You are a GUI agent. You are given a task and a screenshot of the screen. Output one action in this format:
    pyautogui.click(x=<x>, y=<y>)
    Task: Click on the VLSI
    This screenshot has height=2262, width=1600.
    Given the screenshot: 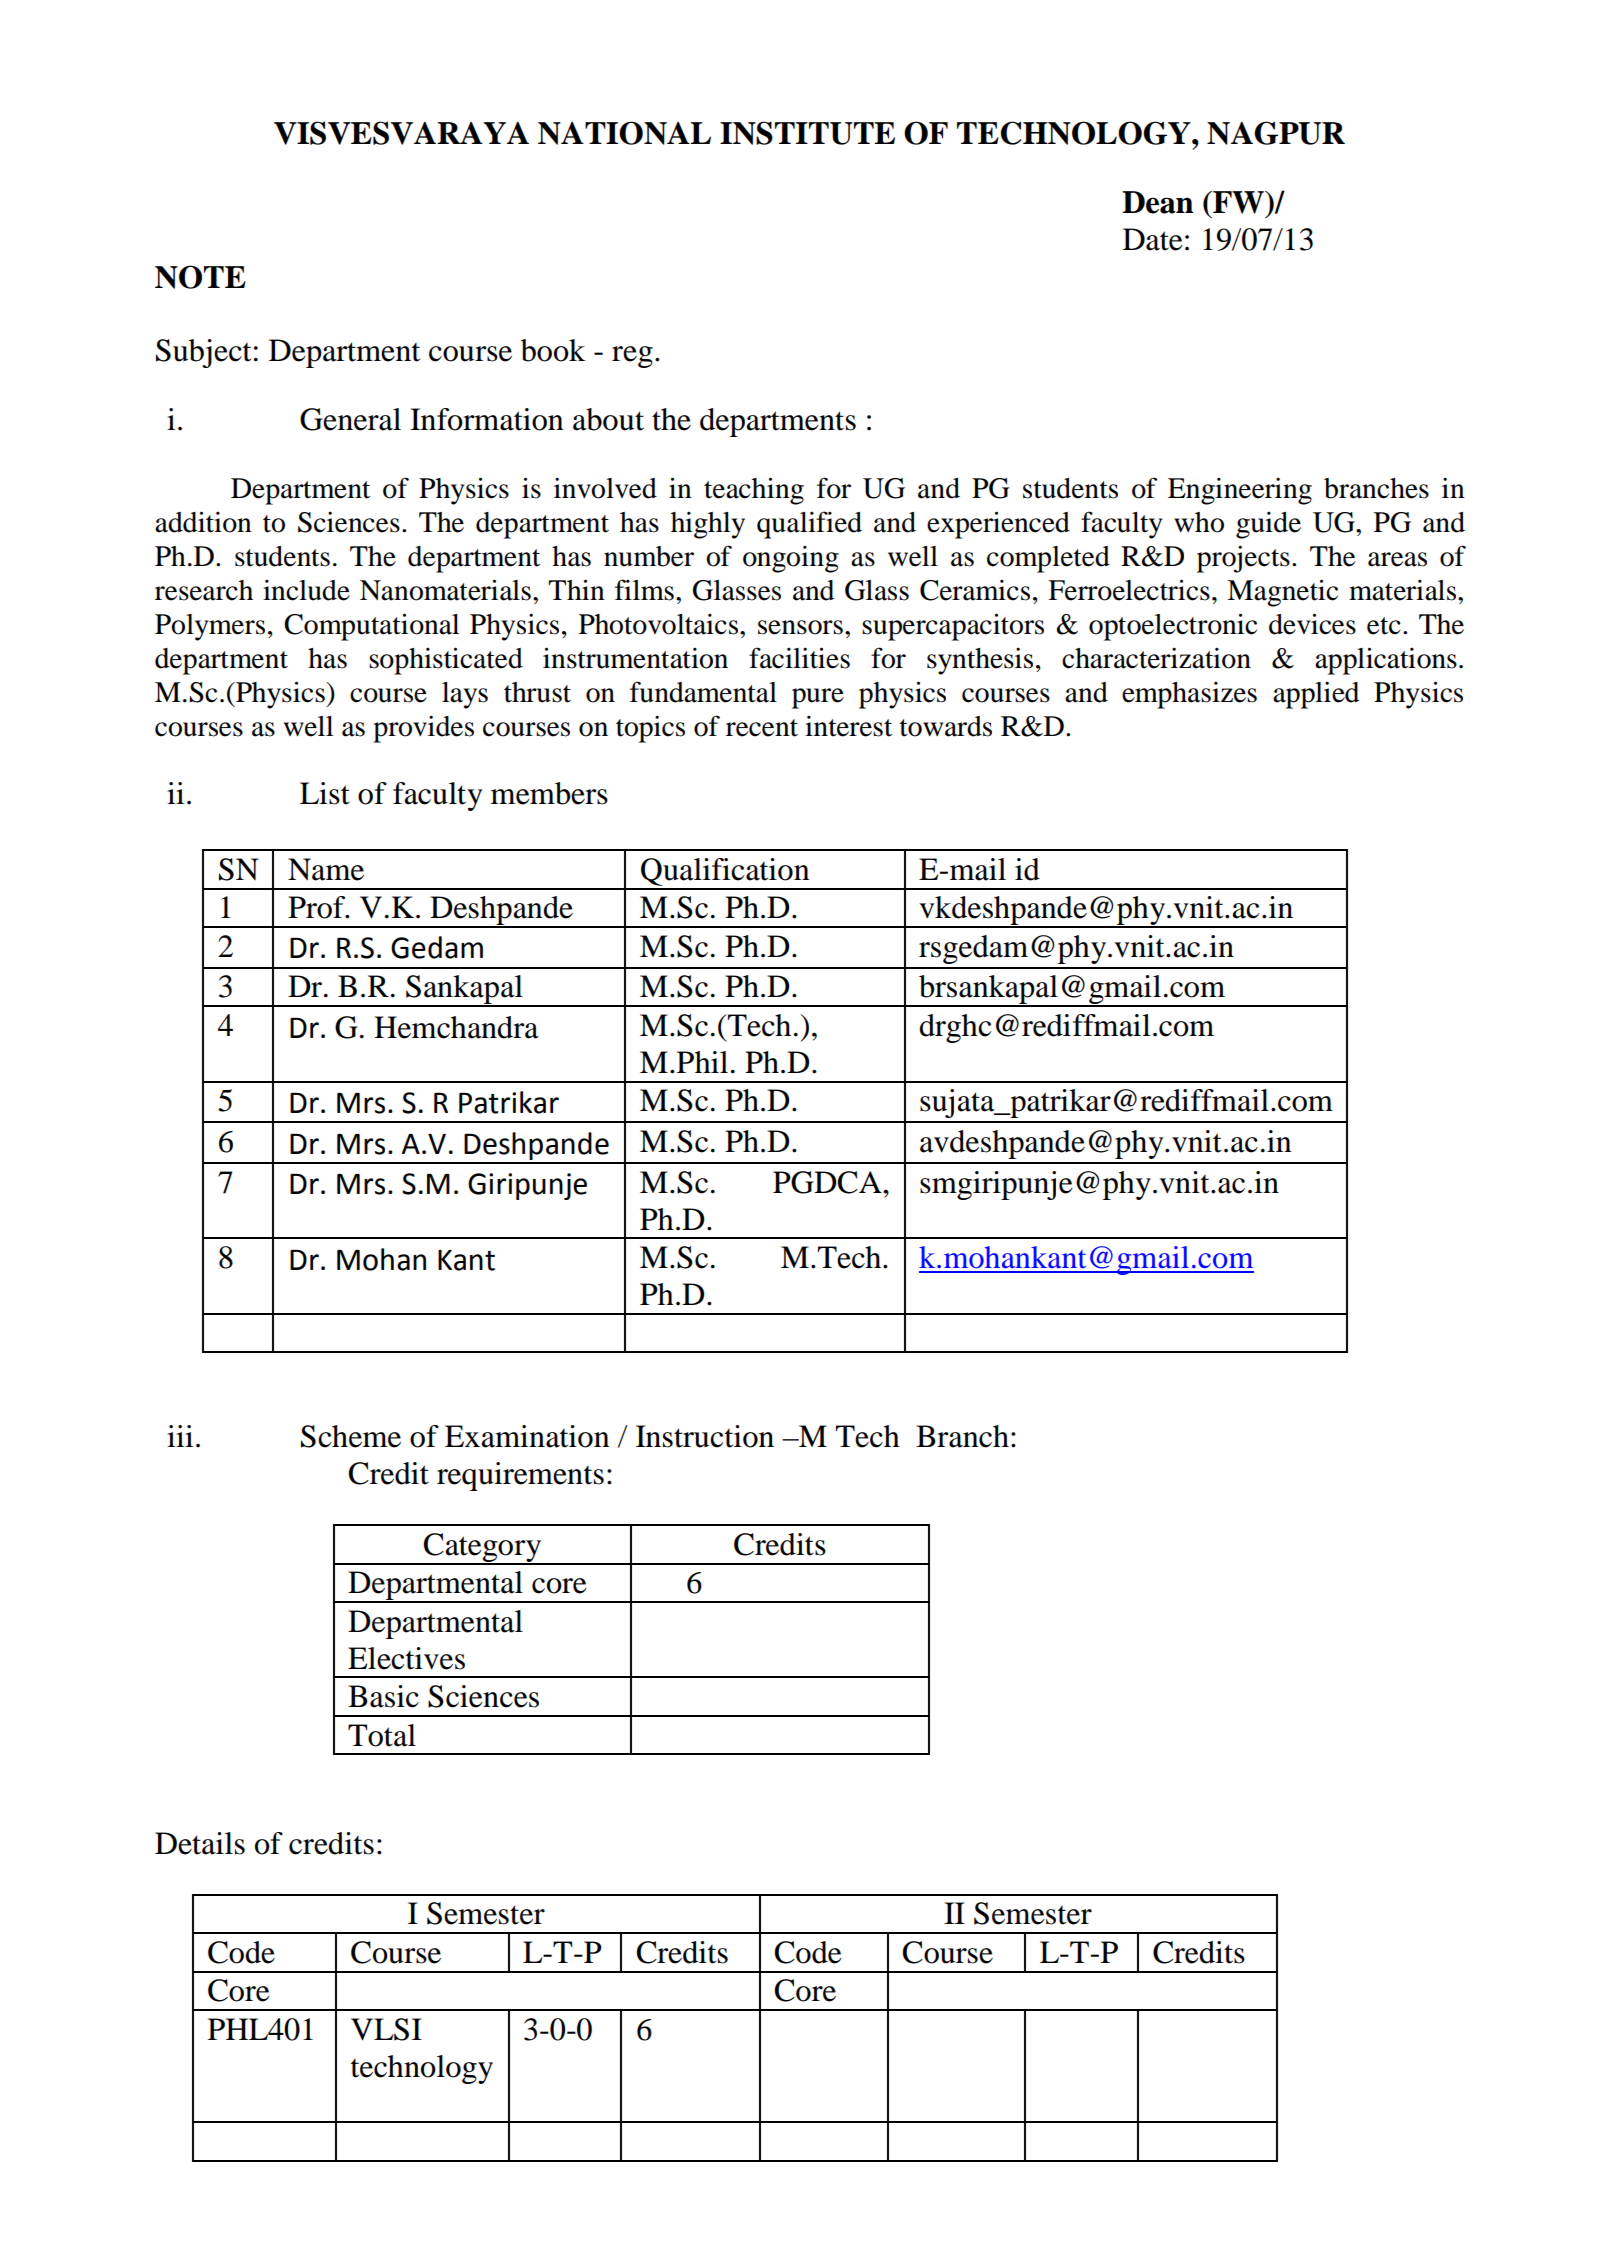 What is the action you would take?
    pyautogui.click(x=386, y=2029)
